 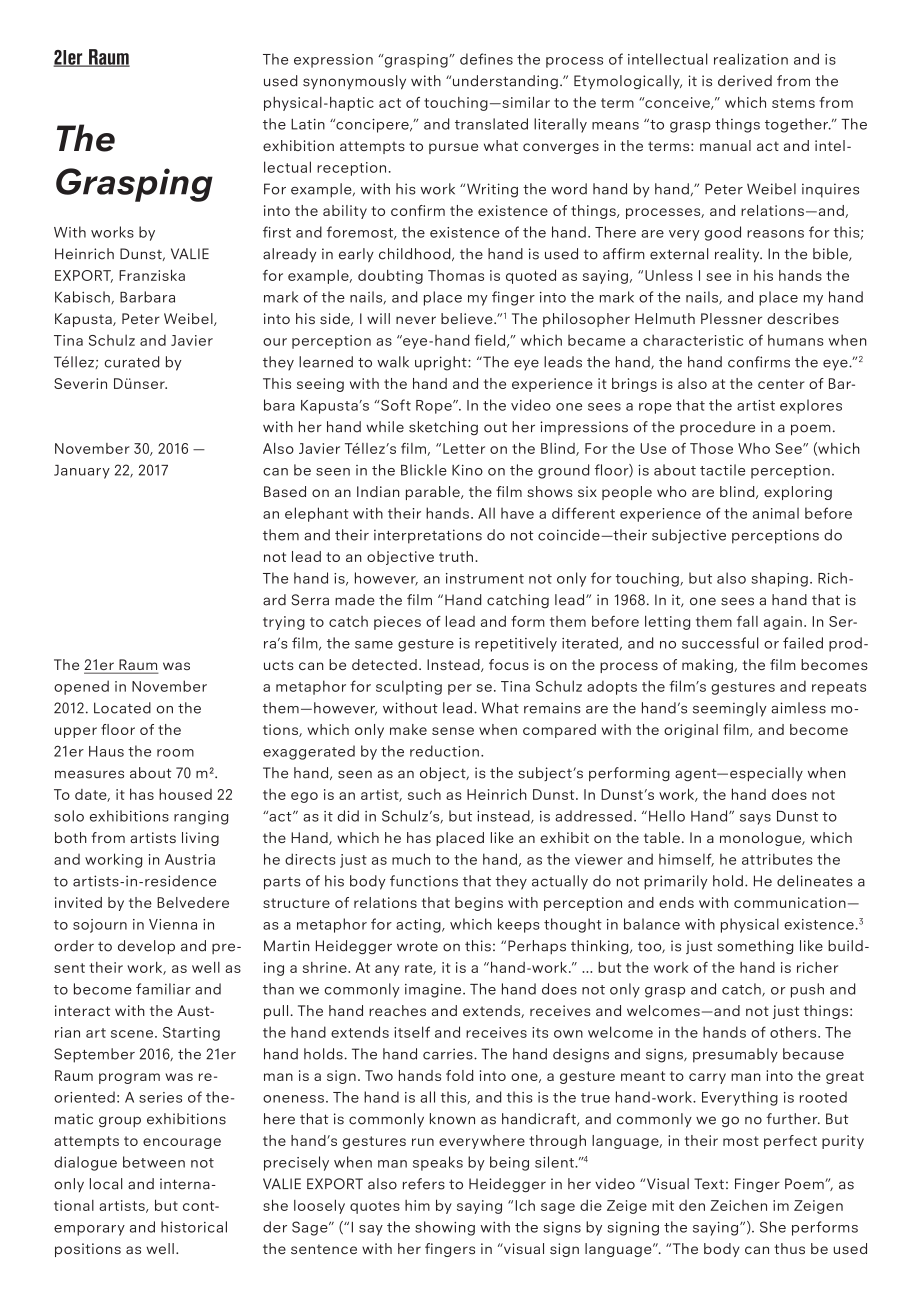 What do you see at coordinates (755, 819) in the screenshot?
I see `says` at bounding box center [755, 819].
